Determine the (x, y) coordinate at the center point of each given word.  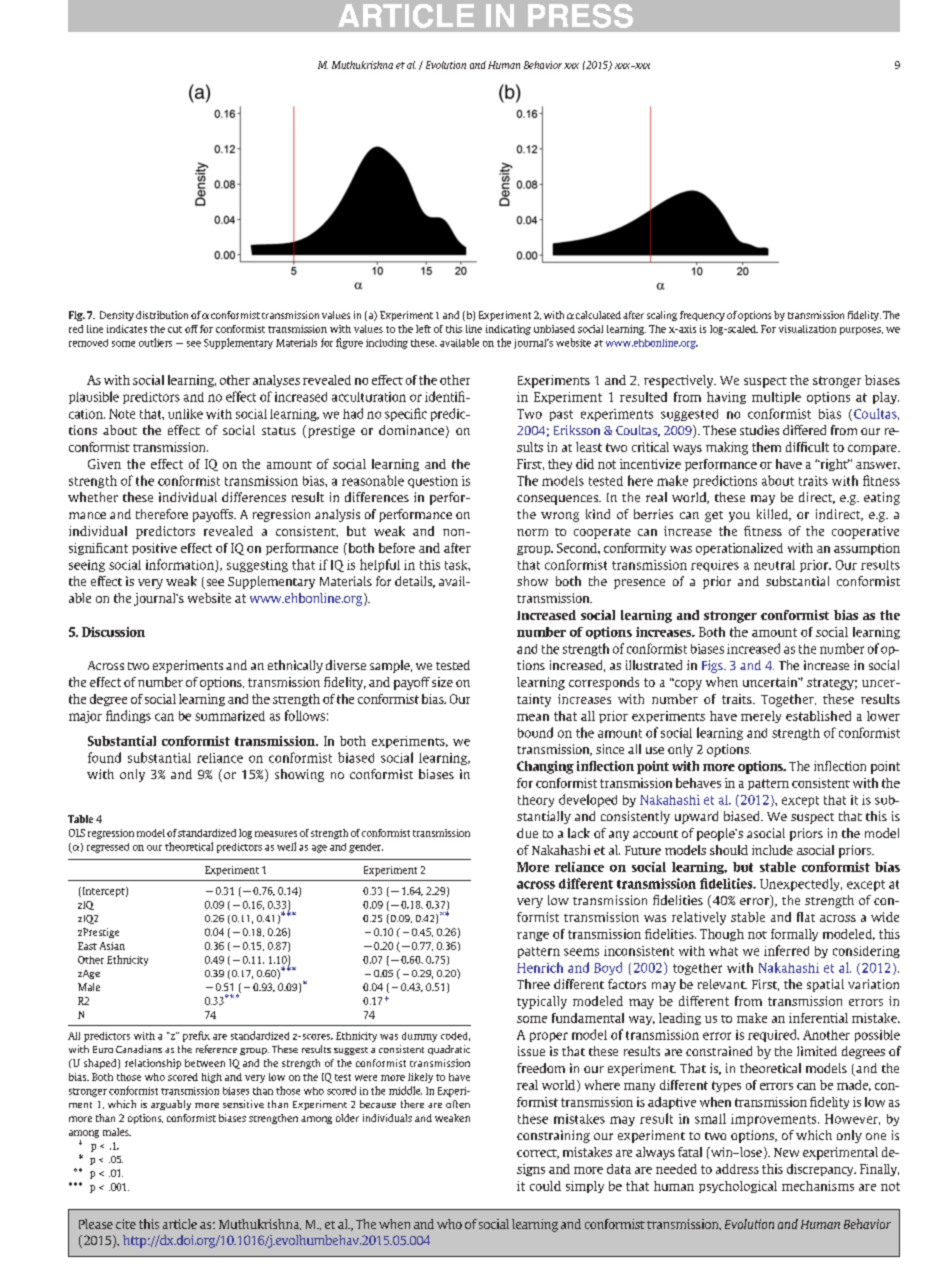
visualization (807, 329)
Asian (112, 946)
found (104, 757)
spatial (825, 985)
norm (532, 532)
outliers (155, 342)
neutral (774, 565)
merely (761, 717)
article (180, 1224)
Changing (545, 767)
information (181, 565)
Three (533, 984)
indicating (508, 330)
